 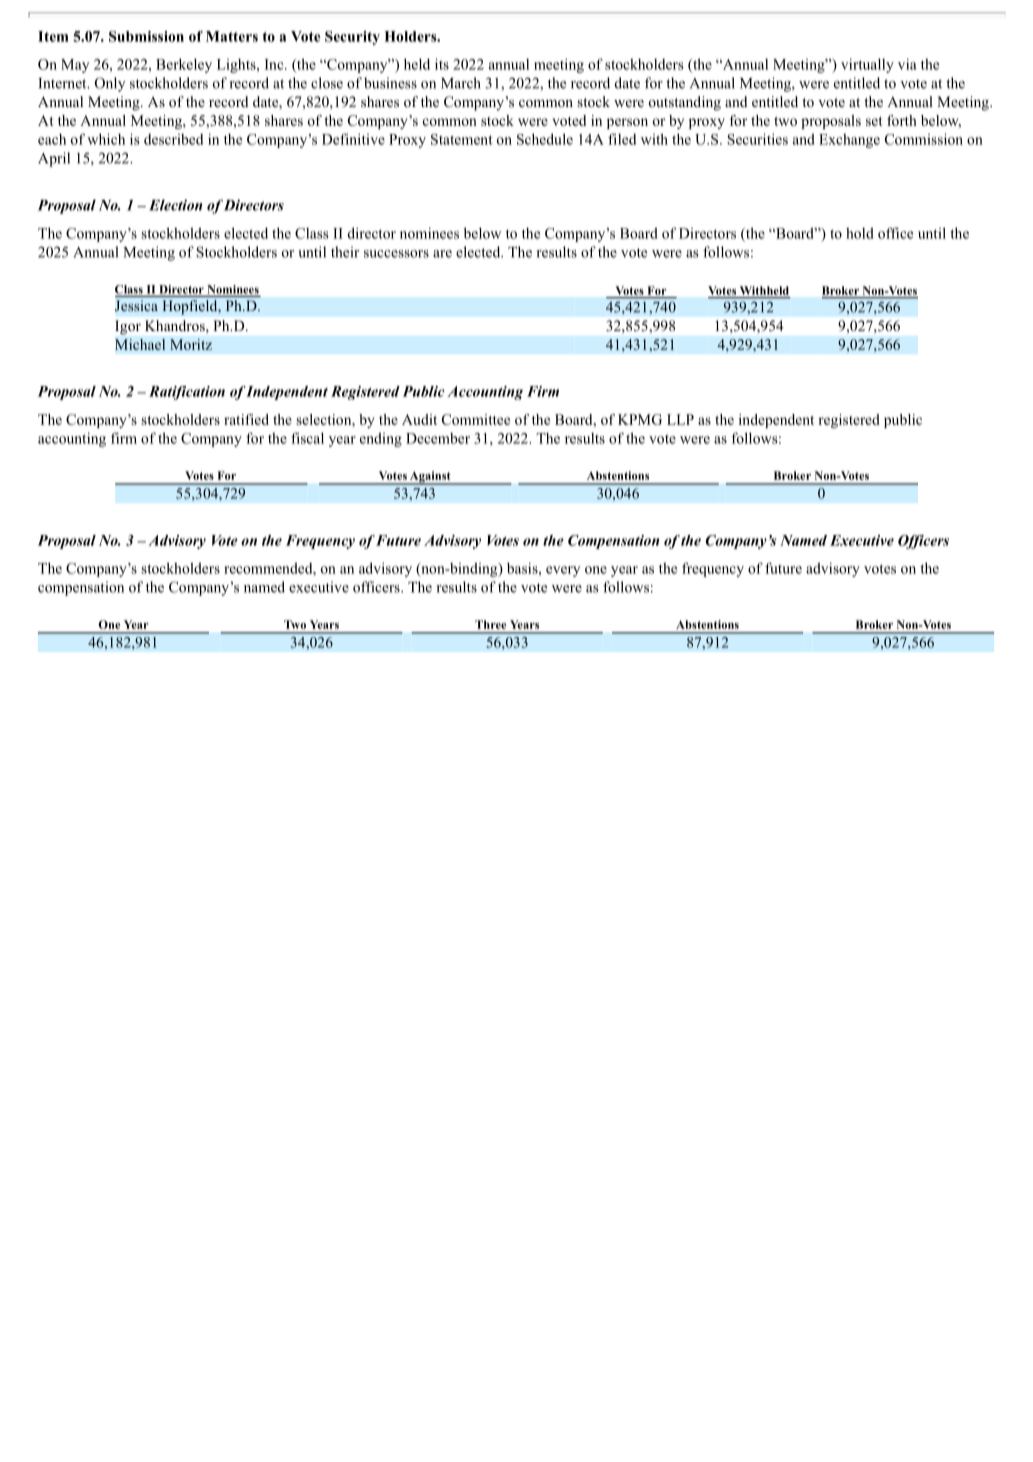 I want to click on every, so click(x=563, y=571).
